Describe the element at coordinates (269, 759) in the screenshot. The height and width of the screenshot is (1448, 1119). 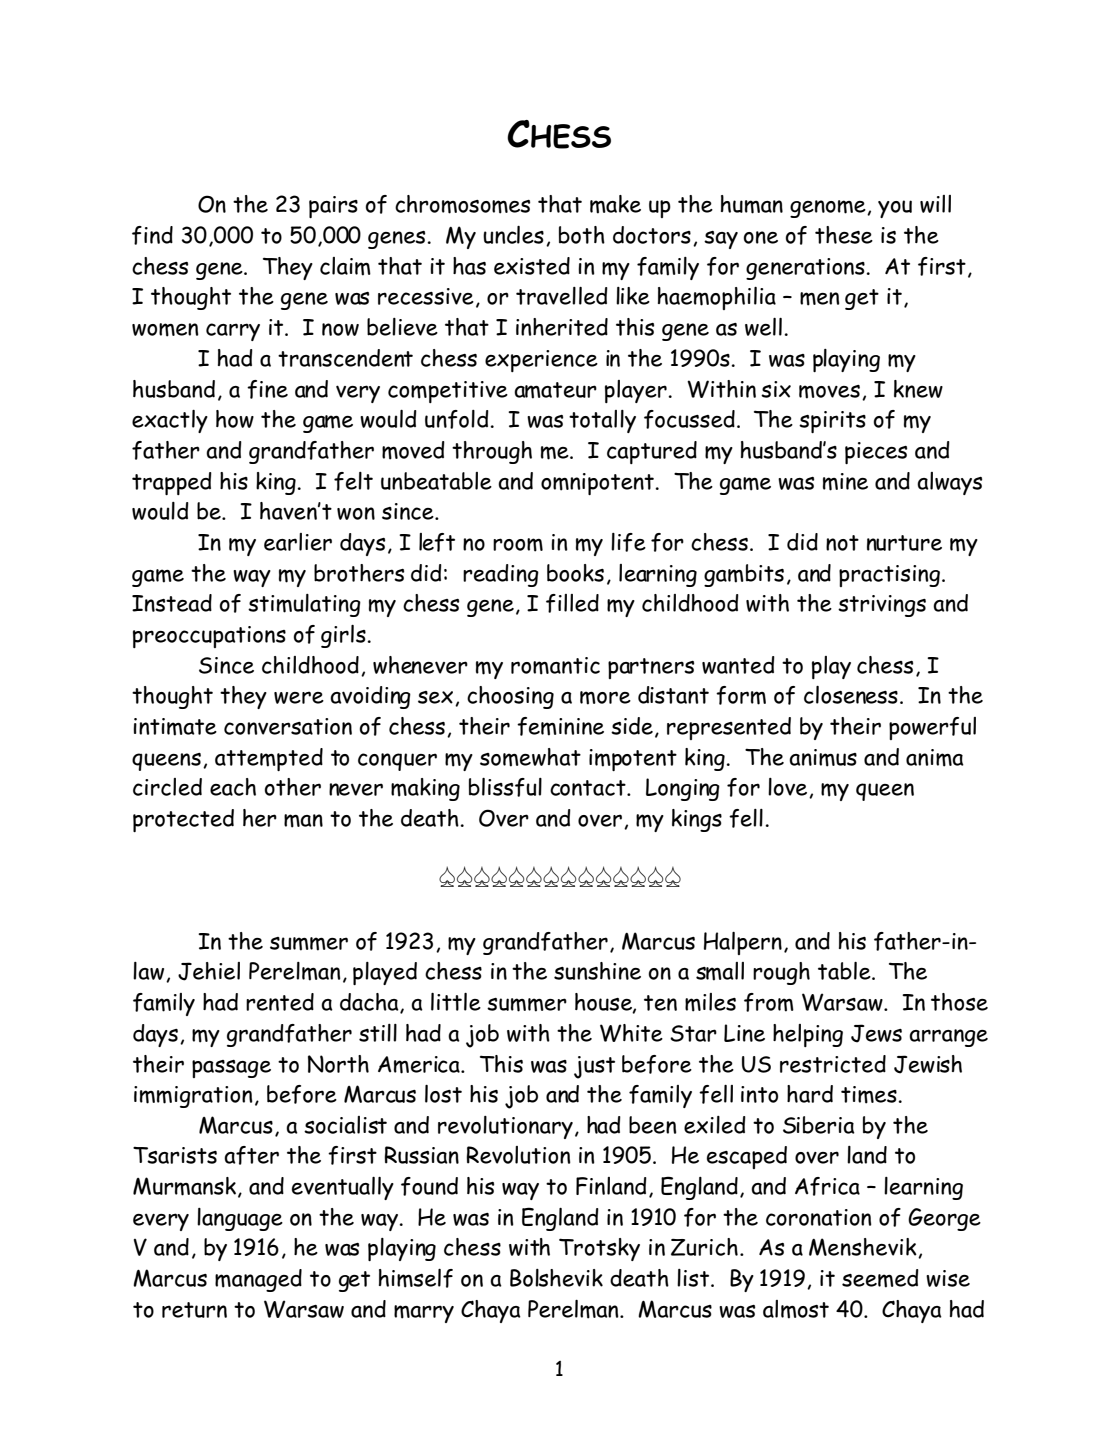
I see `attempted` at that location.
